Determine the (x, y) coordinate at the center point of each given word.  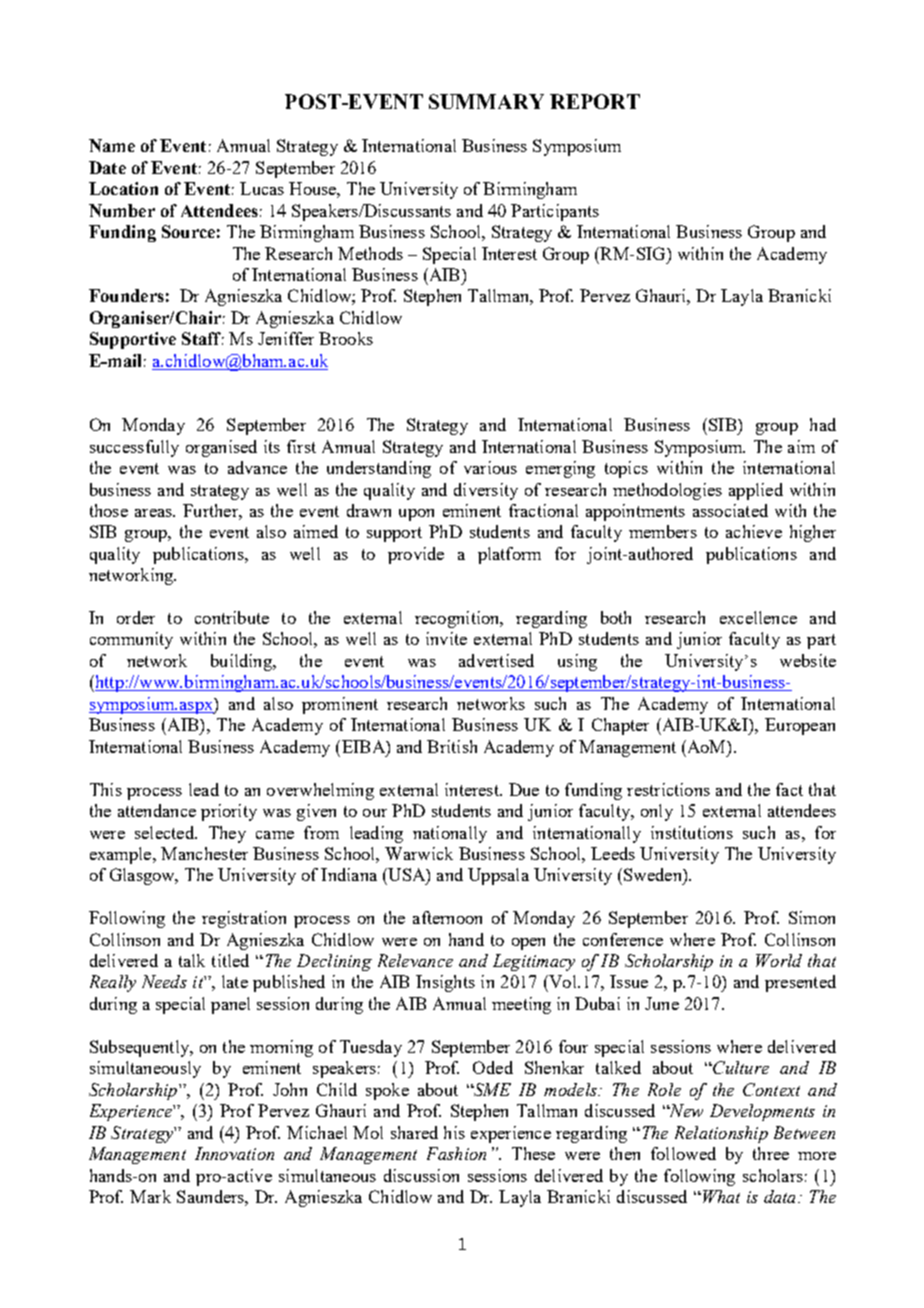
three (771, 1153)
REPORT (595, 101)
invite (446, 638)
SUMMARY (486, 101)
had (823, 424)
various (490, 467)
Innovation (234, 1153)
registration (244, 919)
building (242, 662)
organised (221, 448)
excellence (758, 617)
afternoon (447, 917)
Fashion (456, 1153)
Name (112, 145)
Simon (812, 917)
